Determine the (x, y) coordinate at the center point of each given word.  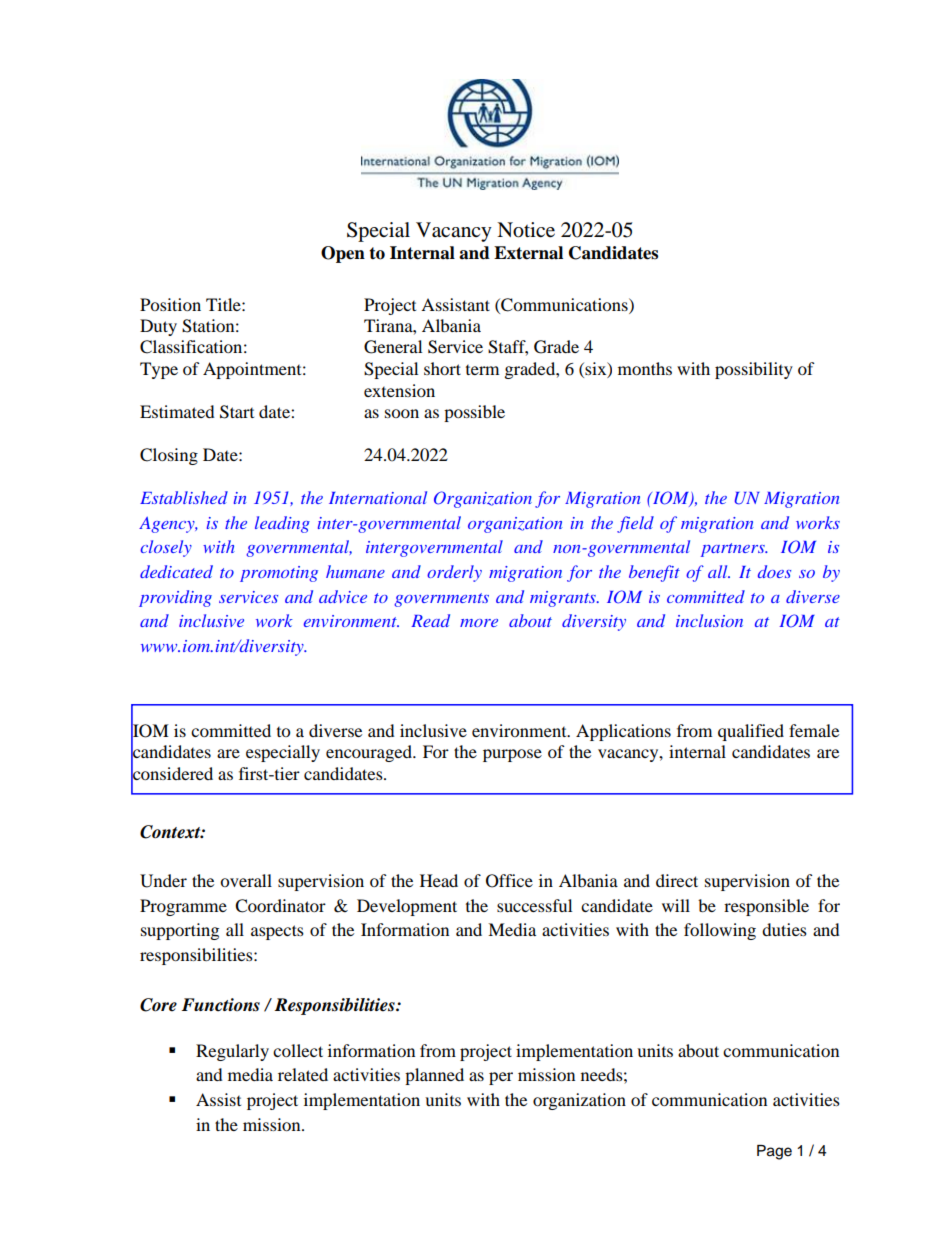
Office (509, 881)
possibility (754, 370)
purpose (512, 755)
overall (246, 880)
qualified (751, 732)
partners (734, 550)
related (303, 1074)
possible (474, 413)
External (528, 253)
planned (434, 1076)
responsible (766, 907)
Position (170, 304)
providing (175, 598)
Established (184, 497)
